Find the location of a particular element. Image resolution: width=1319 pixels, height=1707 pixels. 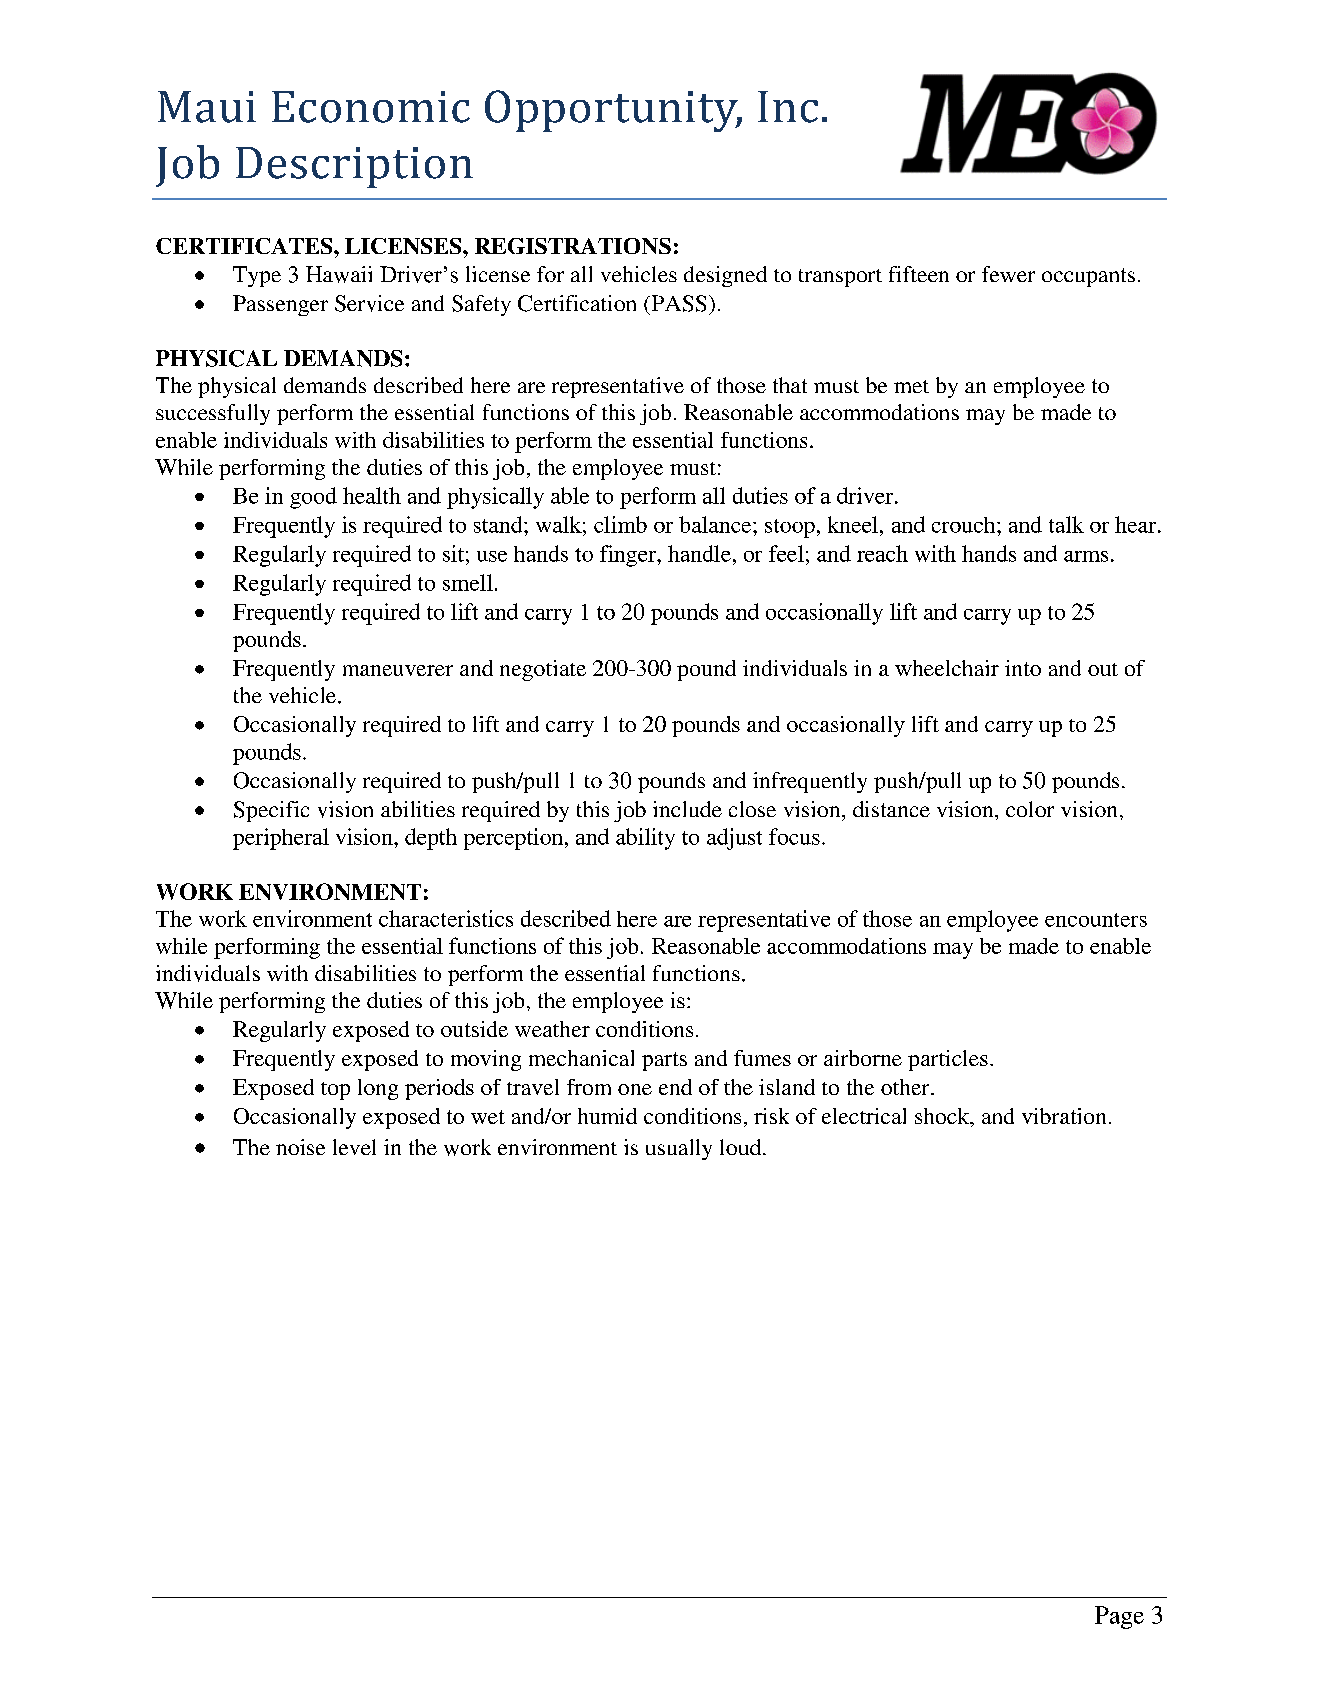

Page is located at coordinates (1119, 1617).
